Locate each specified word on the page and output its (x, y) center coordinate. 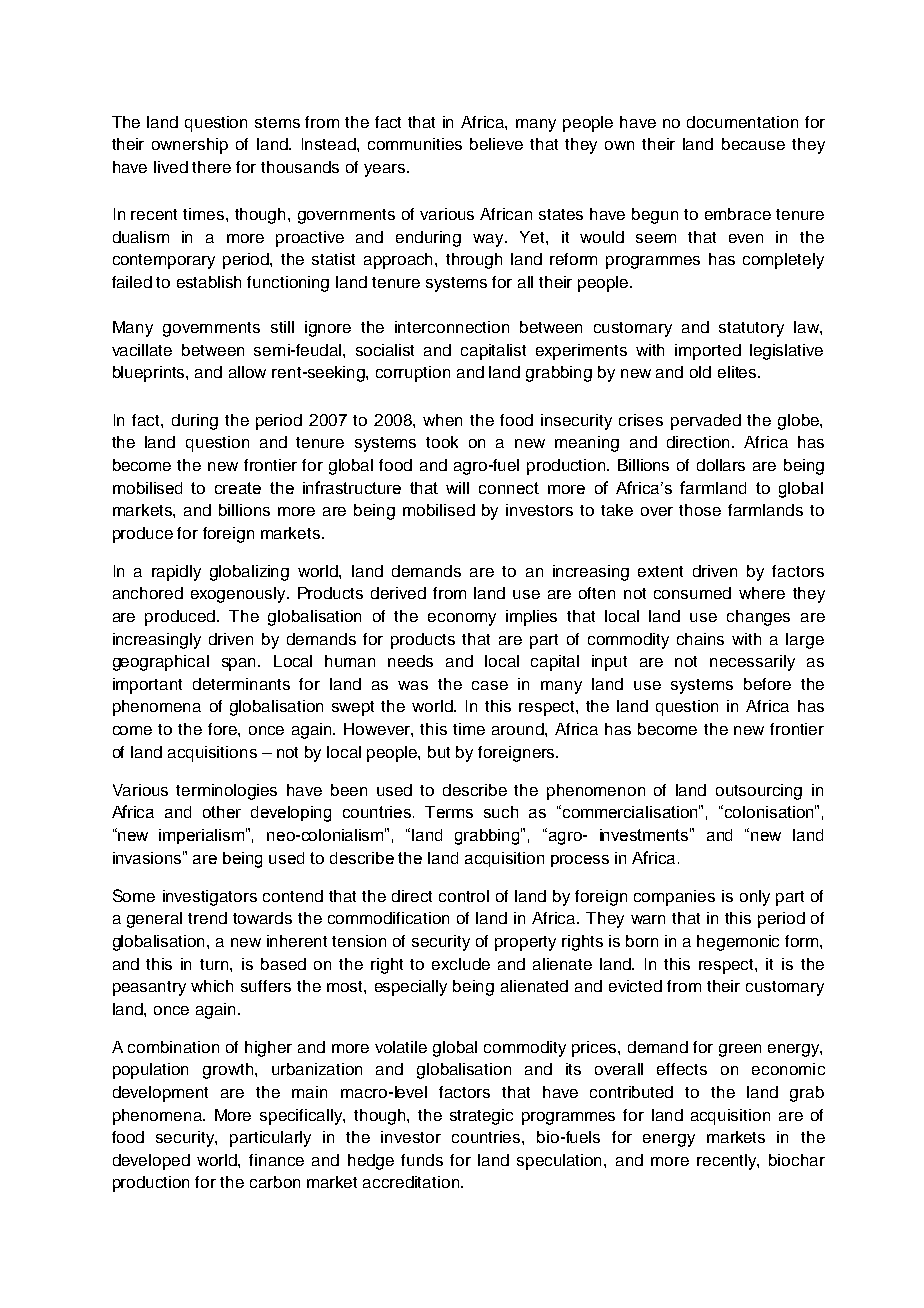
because (753, 144)
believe (496, 144)
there (211, 167)
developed (151, 1162)
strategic (481, 1117)
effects (682, 1069)
